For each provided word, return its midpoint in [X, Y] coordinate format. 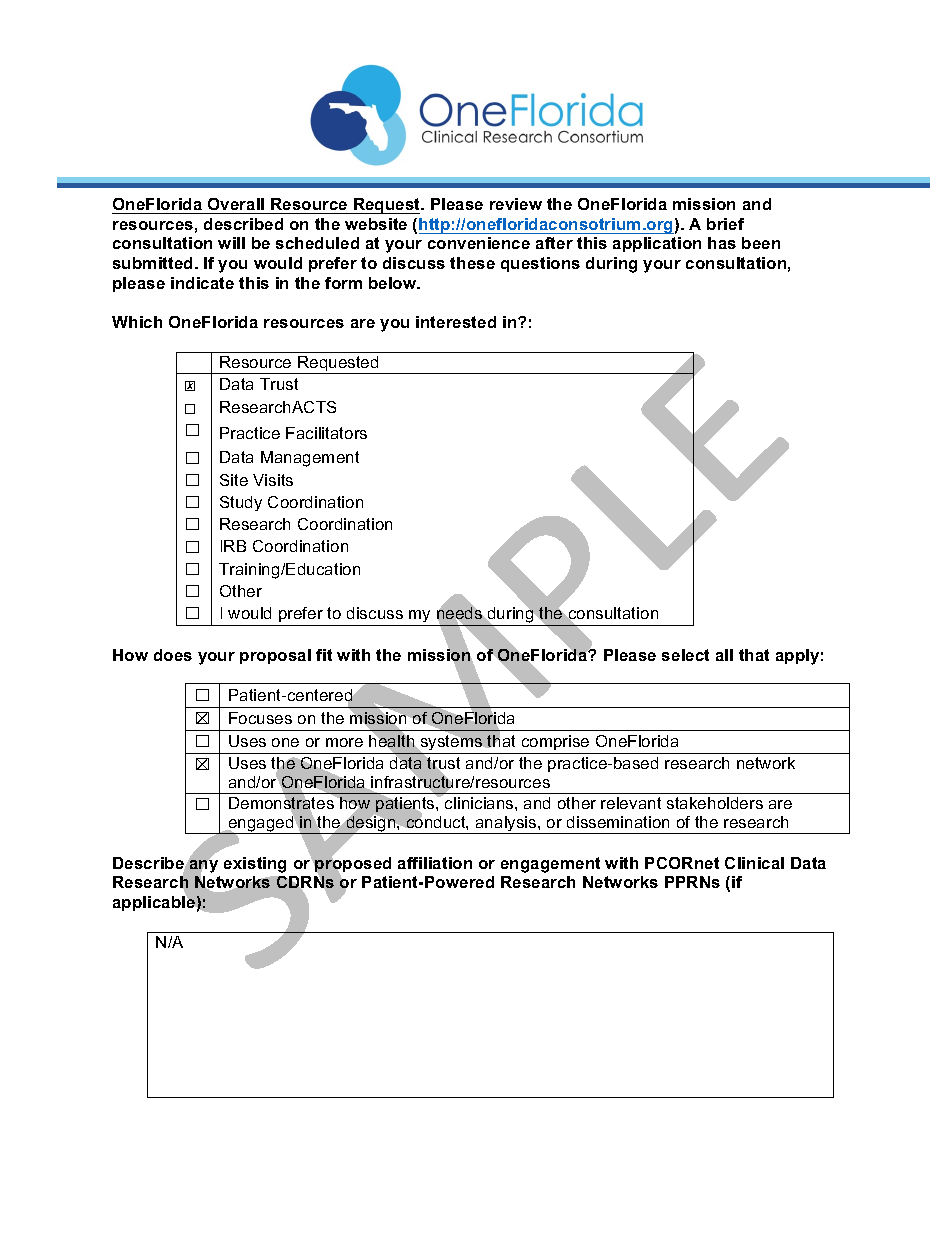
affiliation [435, 863]
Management [310, 459]
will [231, 243]
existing [255, 865]
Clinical [754, 863]
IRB [233, 546]
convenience [479, 243]
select [685, 655]
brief [725, 224]
